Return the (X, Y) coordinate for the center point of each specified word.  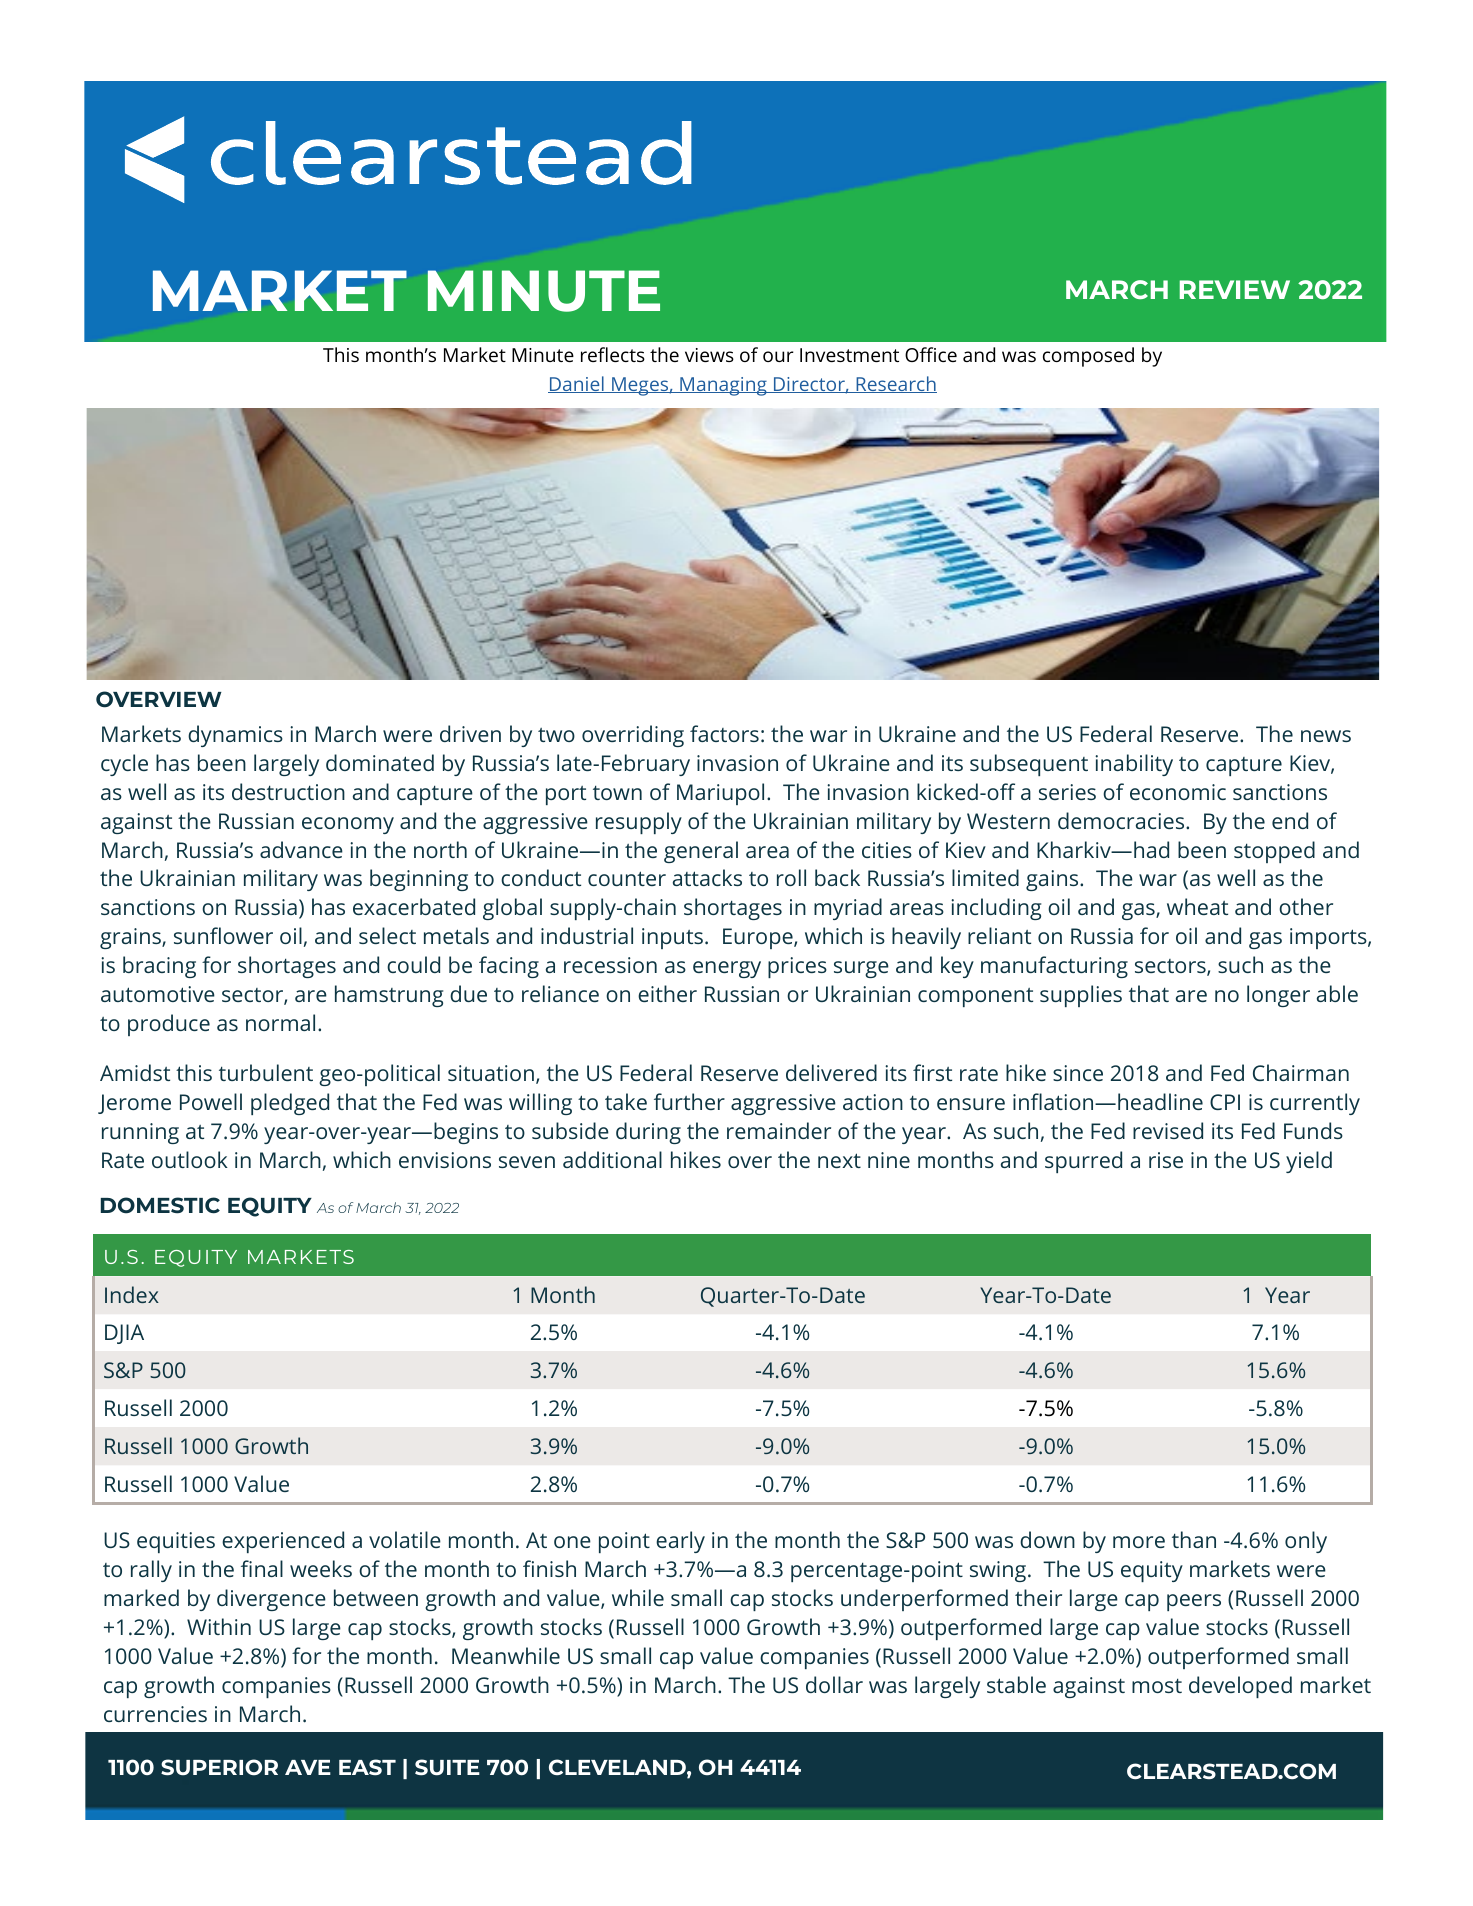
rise (1166, 1160)
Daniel (577, 384)
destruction (288, 791)
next (839, 1160)
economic (1178, 792)
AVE (308, 1767)
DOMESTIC (160, 1205)
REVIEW (1235, 289)
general (701, 852)
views (709, 355)
